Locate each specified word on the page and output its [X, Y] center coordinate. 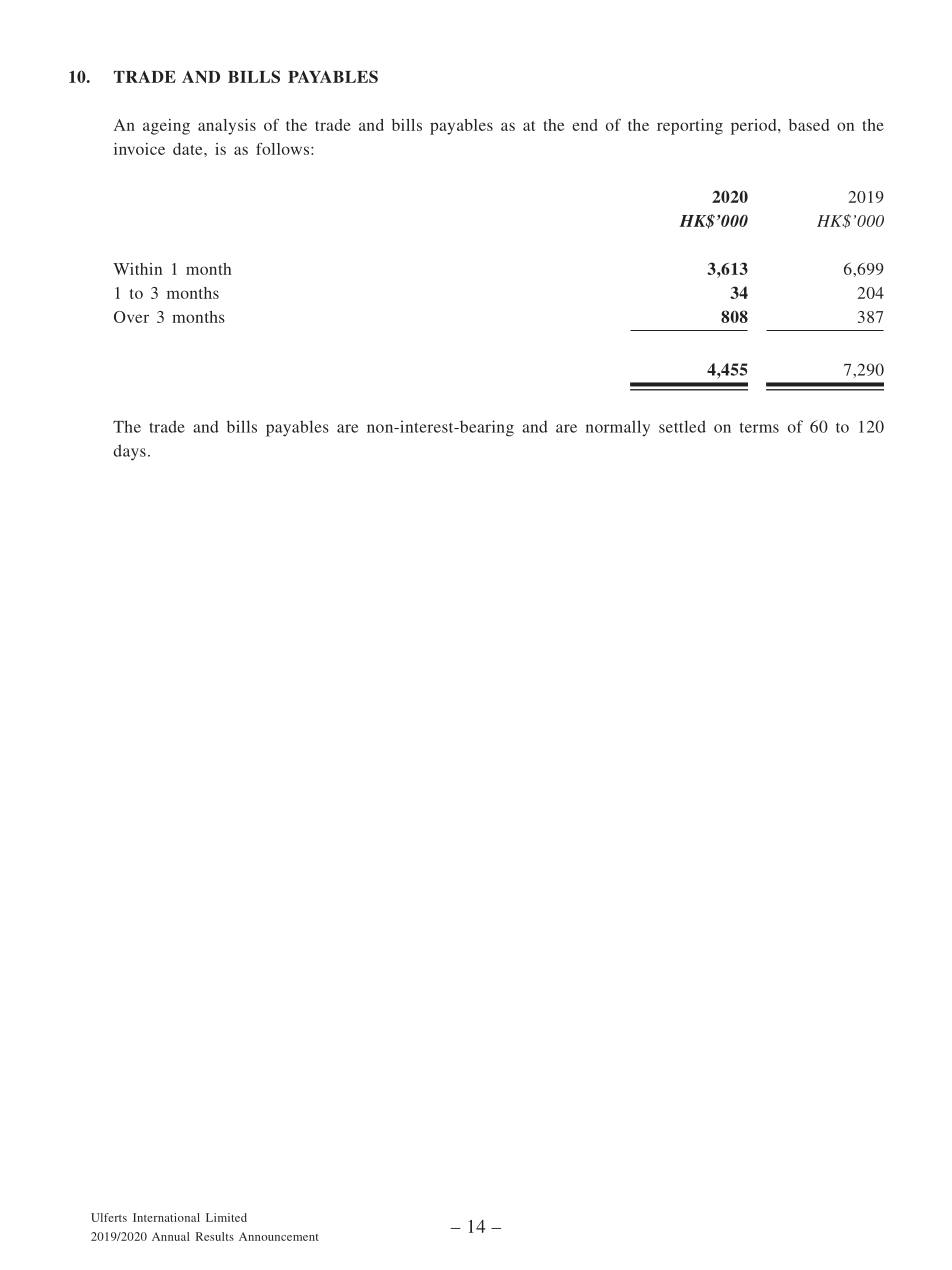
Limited [226, 1217]
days [129, 452]
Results [215, 1236]
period [755, 127]
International [166, 1217]
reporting [690, 127]
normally [618, 428]
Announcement [279, 1236]
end [585, 125]
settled [682, 426]
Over [131, 317]
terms [759, 427]
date [189, 149]
